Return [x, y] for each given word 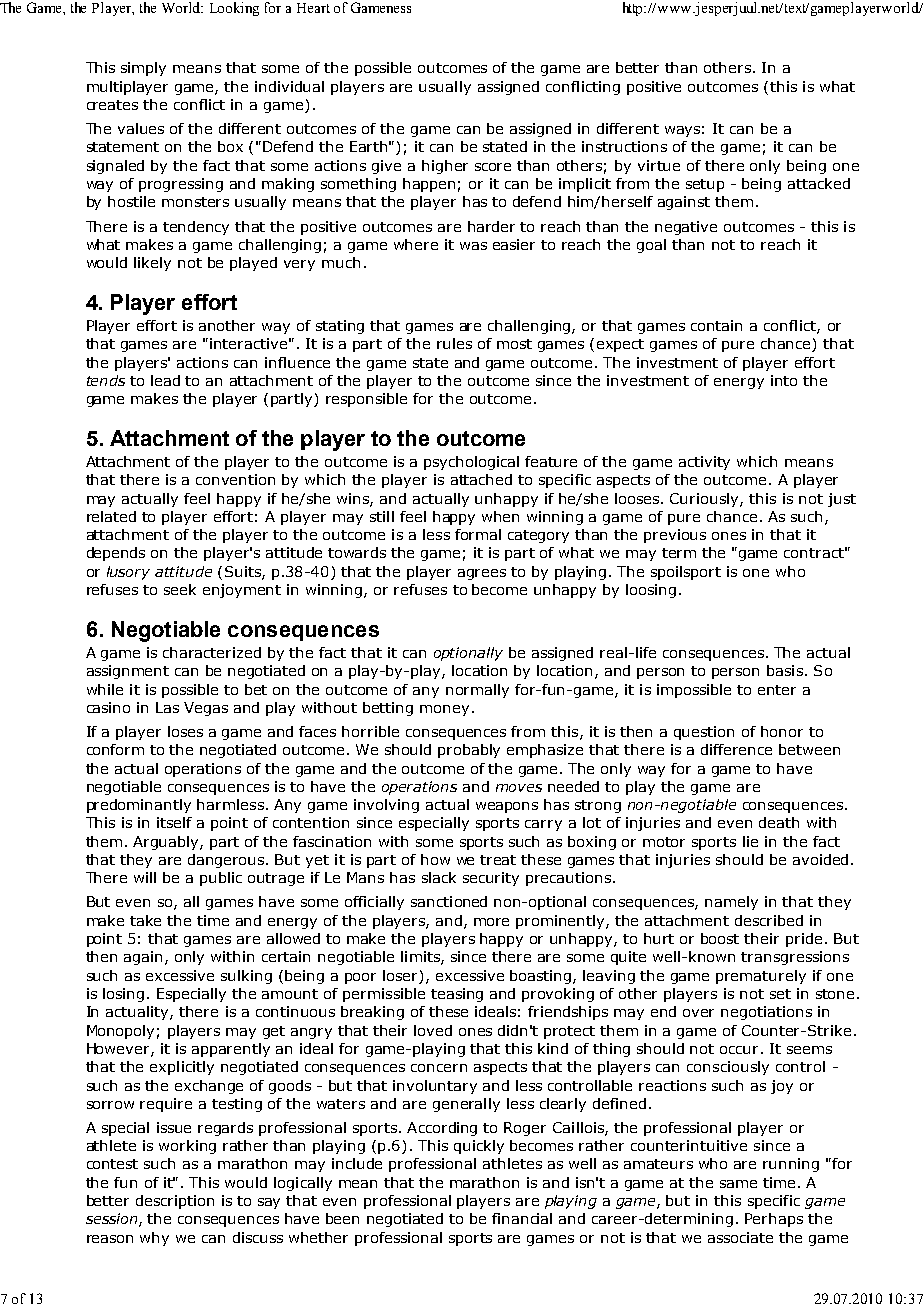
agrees [482, 574]
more [491, 922]
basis [785, 670]
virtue [659, 165]
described [769, 920]
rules [454, 343]
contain [716, 325]
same [738, 1184]
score [493, 167]
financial [522, 1218]
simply [143, 69]
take [145, 920]
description [175, 1202]
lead [165, 380]
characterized [212, 652]
